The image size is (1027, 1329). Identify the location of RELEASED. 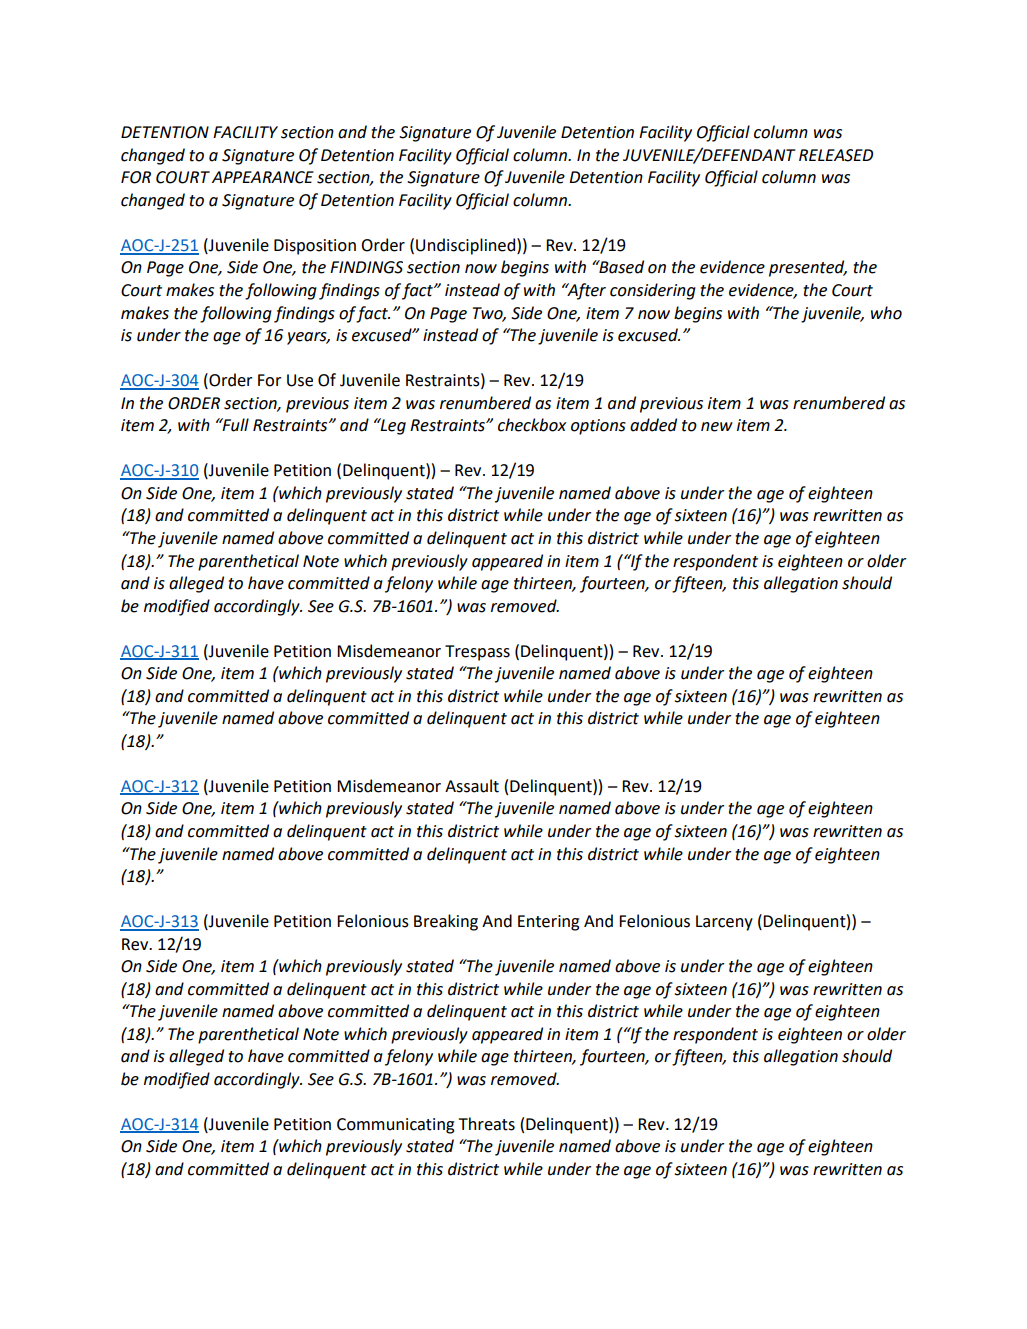
(836, 155).
